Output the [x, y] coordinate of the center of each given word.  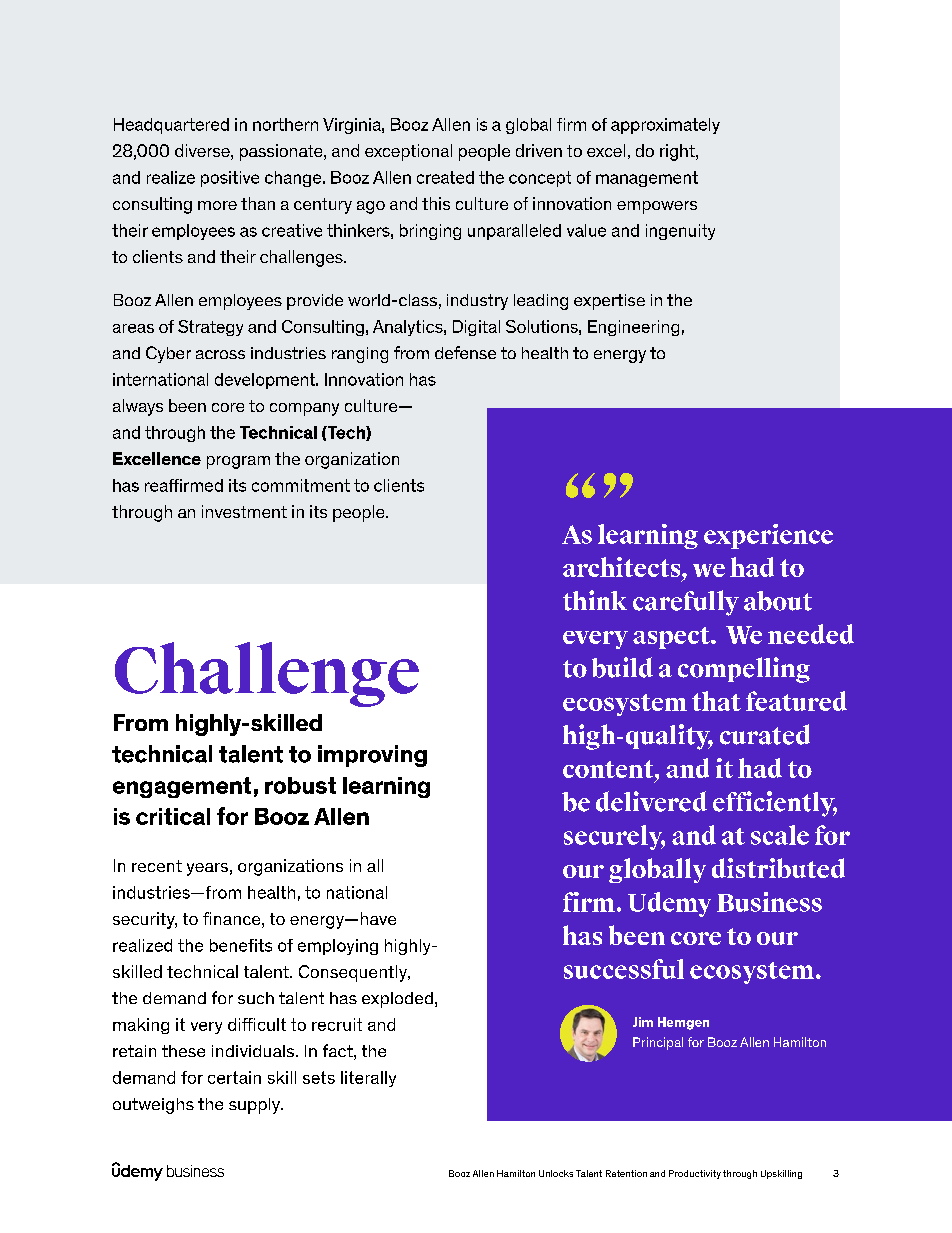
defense [465, 352]
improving [372, 756]
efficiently [775, 804]
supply [255, 1106]
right [678, 152]
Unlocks [556, 1173]
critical [173, 816]
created [445, 177]
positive [230, 179]
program [238, 462]
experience [768, 536]
